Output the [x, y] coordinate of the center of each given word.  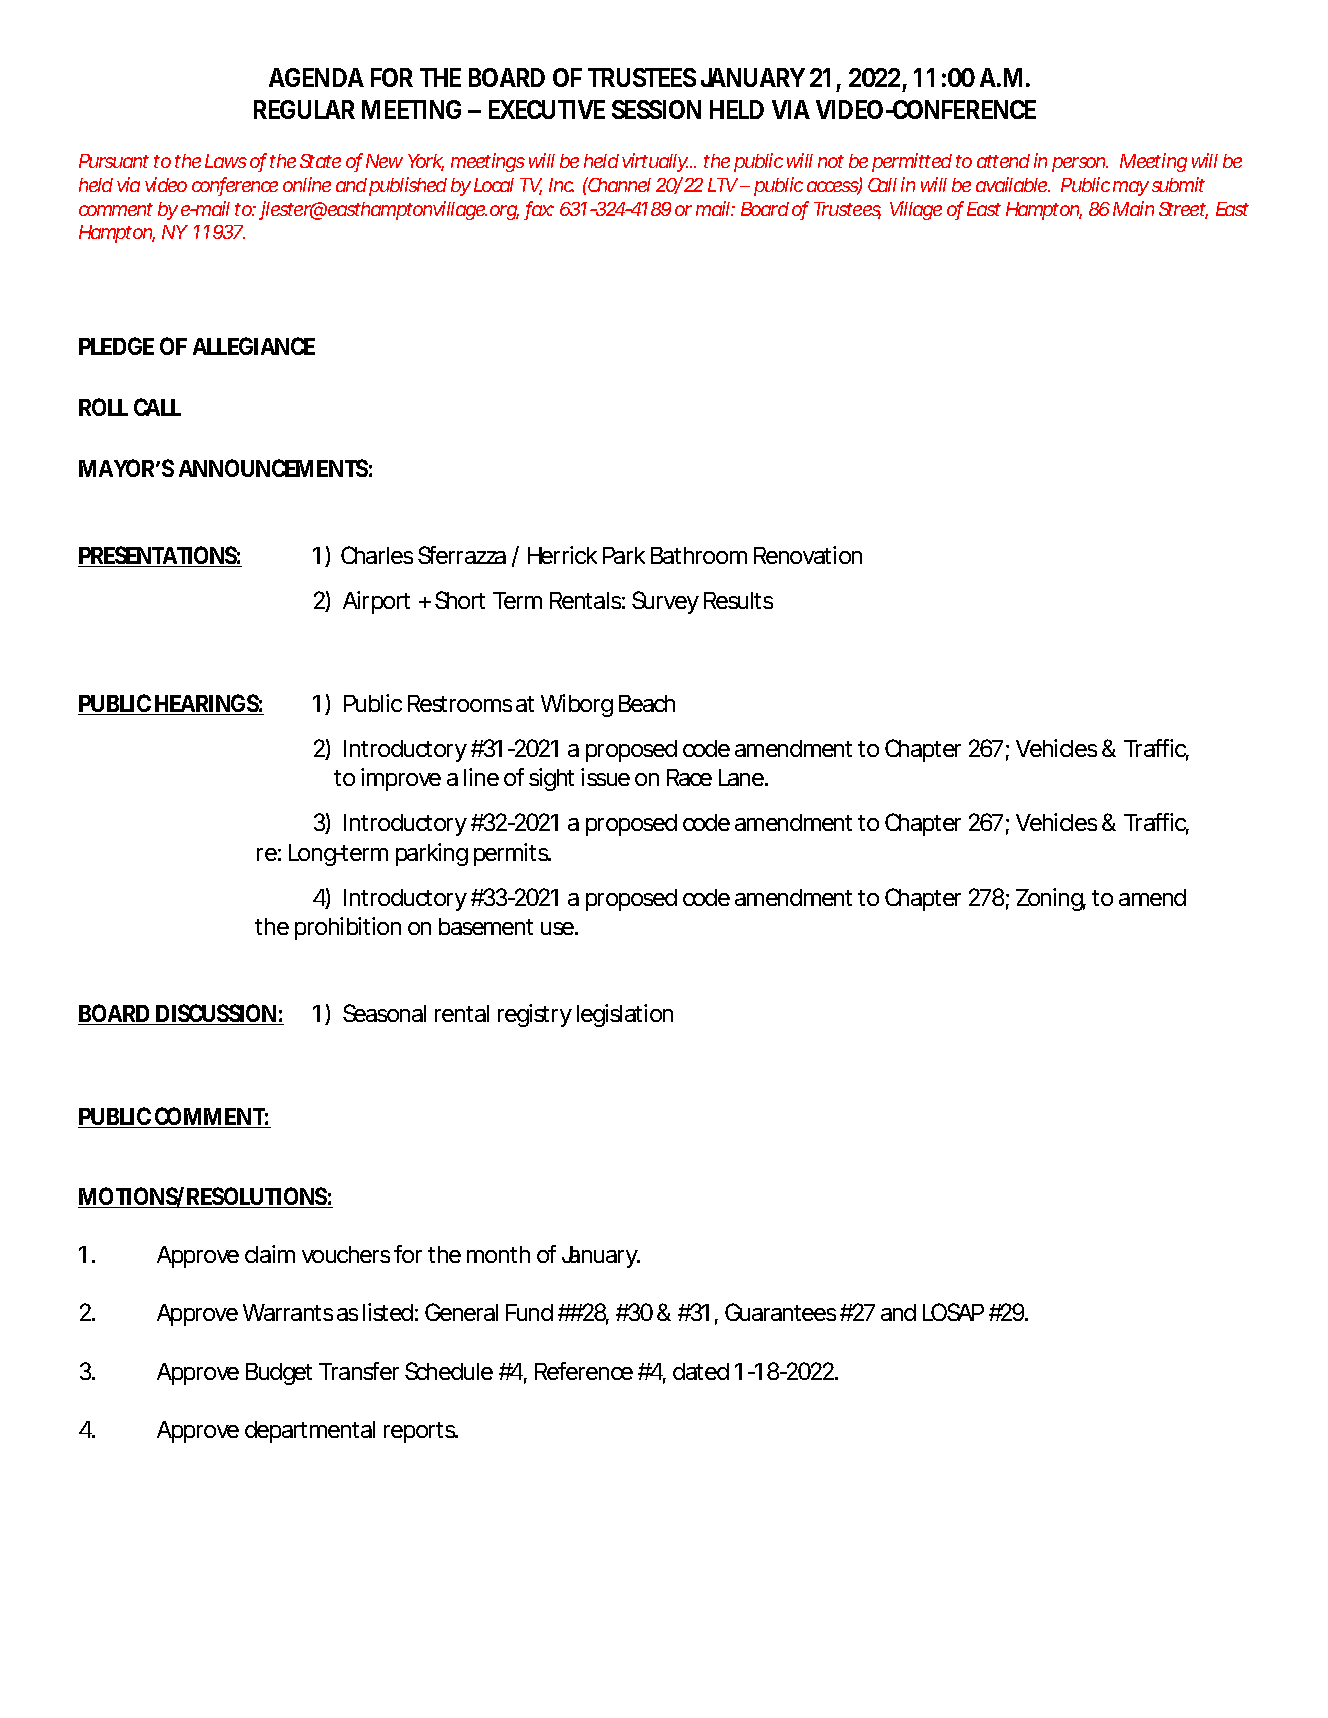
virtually [655, 162]
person [1079, 164]
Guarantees [780, 1312]
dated [701, 1371]
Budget [279, 1374]
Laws [226, 161]
